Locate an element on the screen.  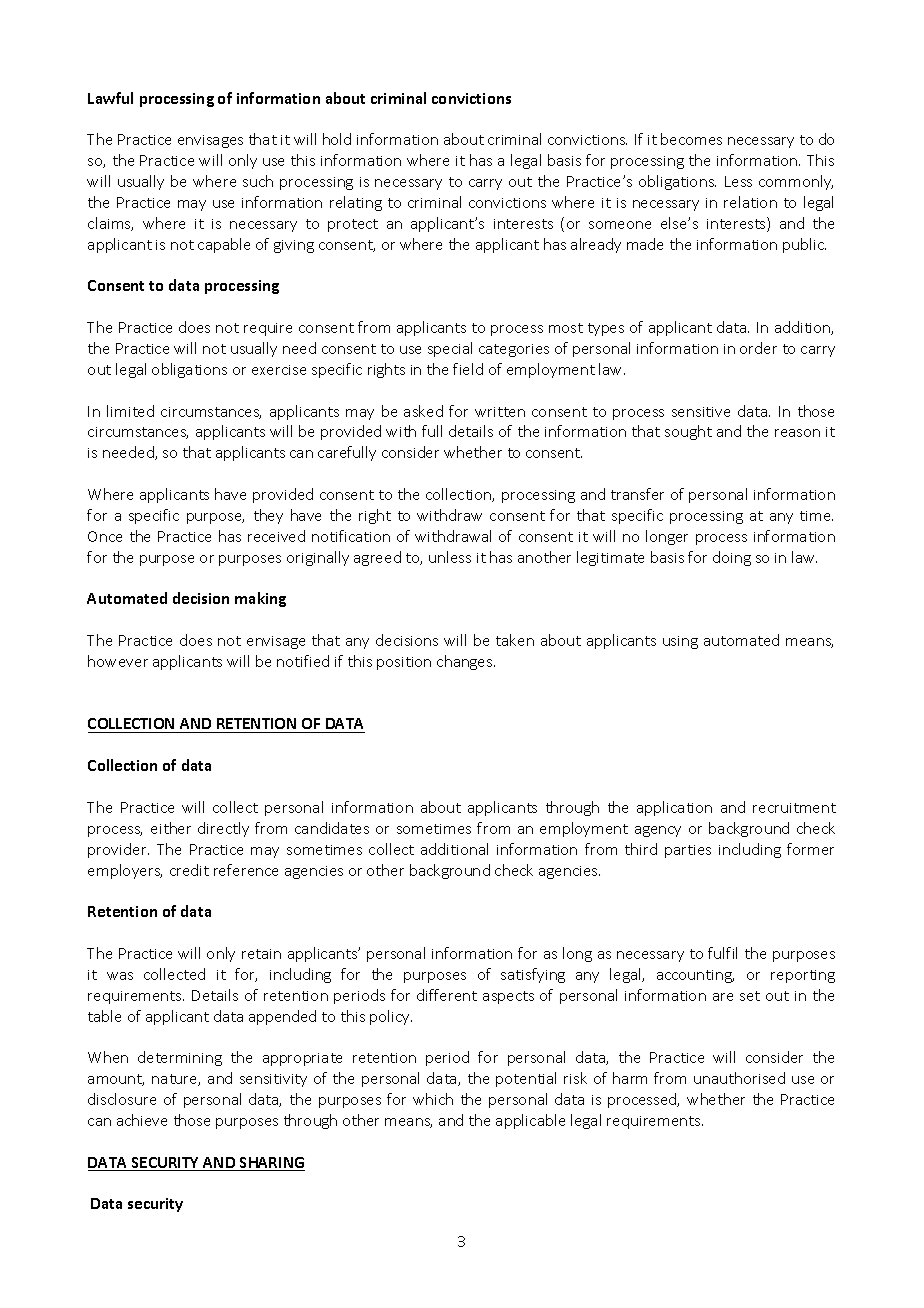
Lawful is located at coordinates (110, 98).
